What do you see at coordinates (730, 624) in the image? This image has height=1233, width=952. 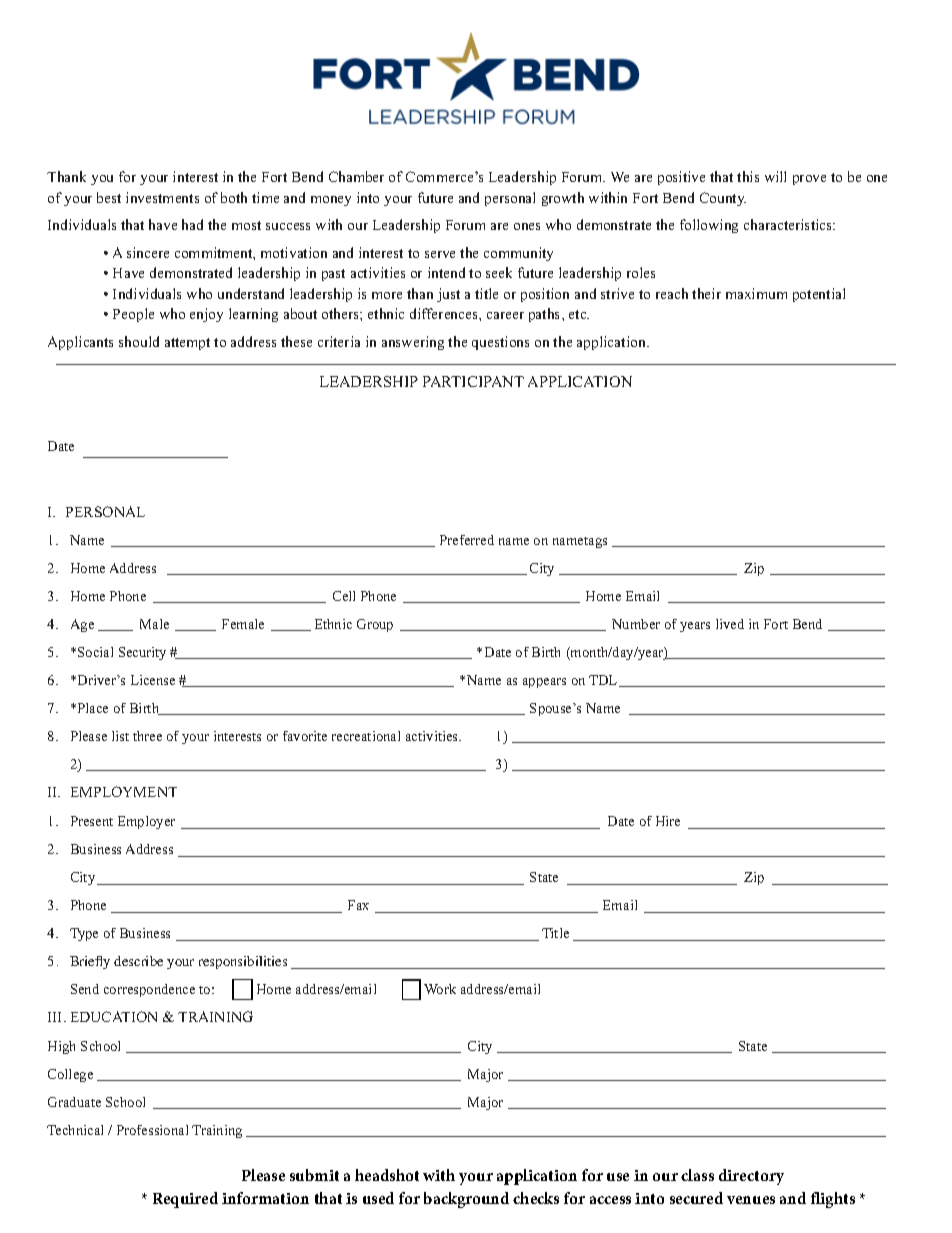 I see `lived` at bounding box center [730, 624].
